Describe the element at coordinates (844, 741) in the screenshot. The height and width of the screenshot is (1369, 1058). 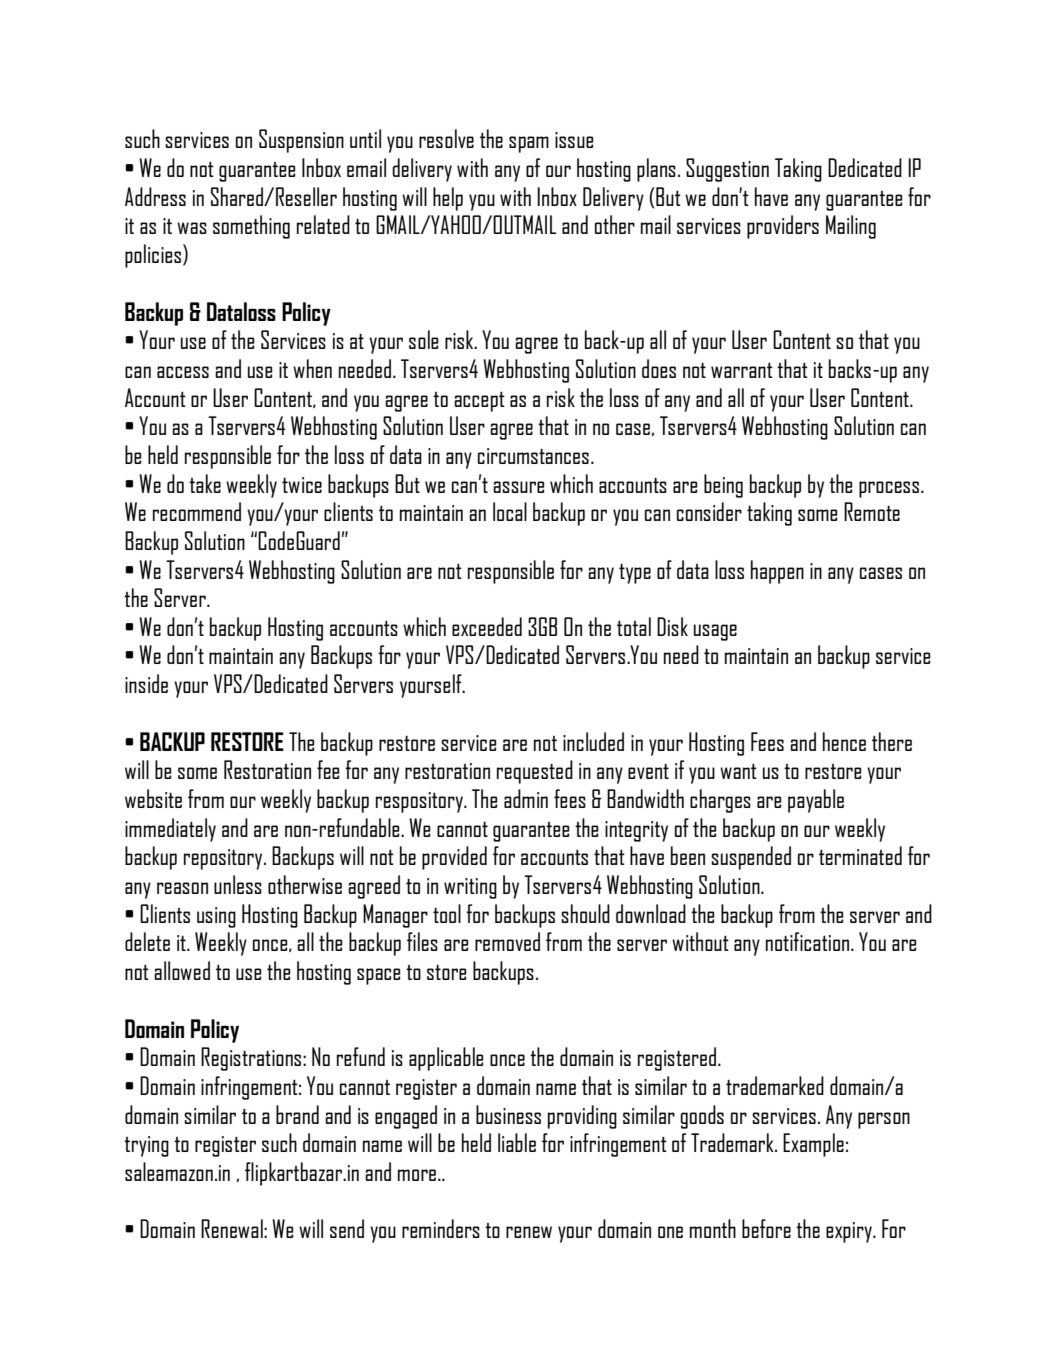
I see `hence` at that location.
